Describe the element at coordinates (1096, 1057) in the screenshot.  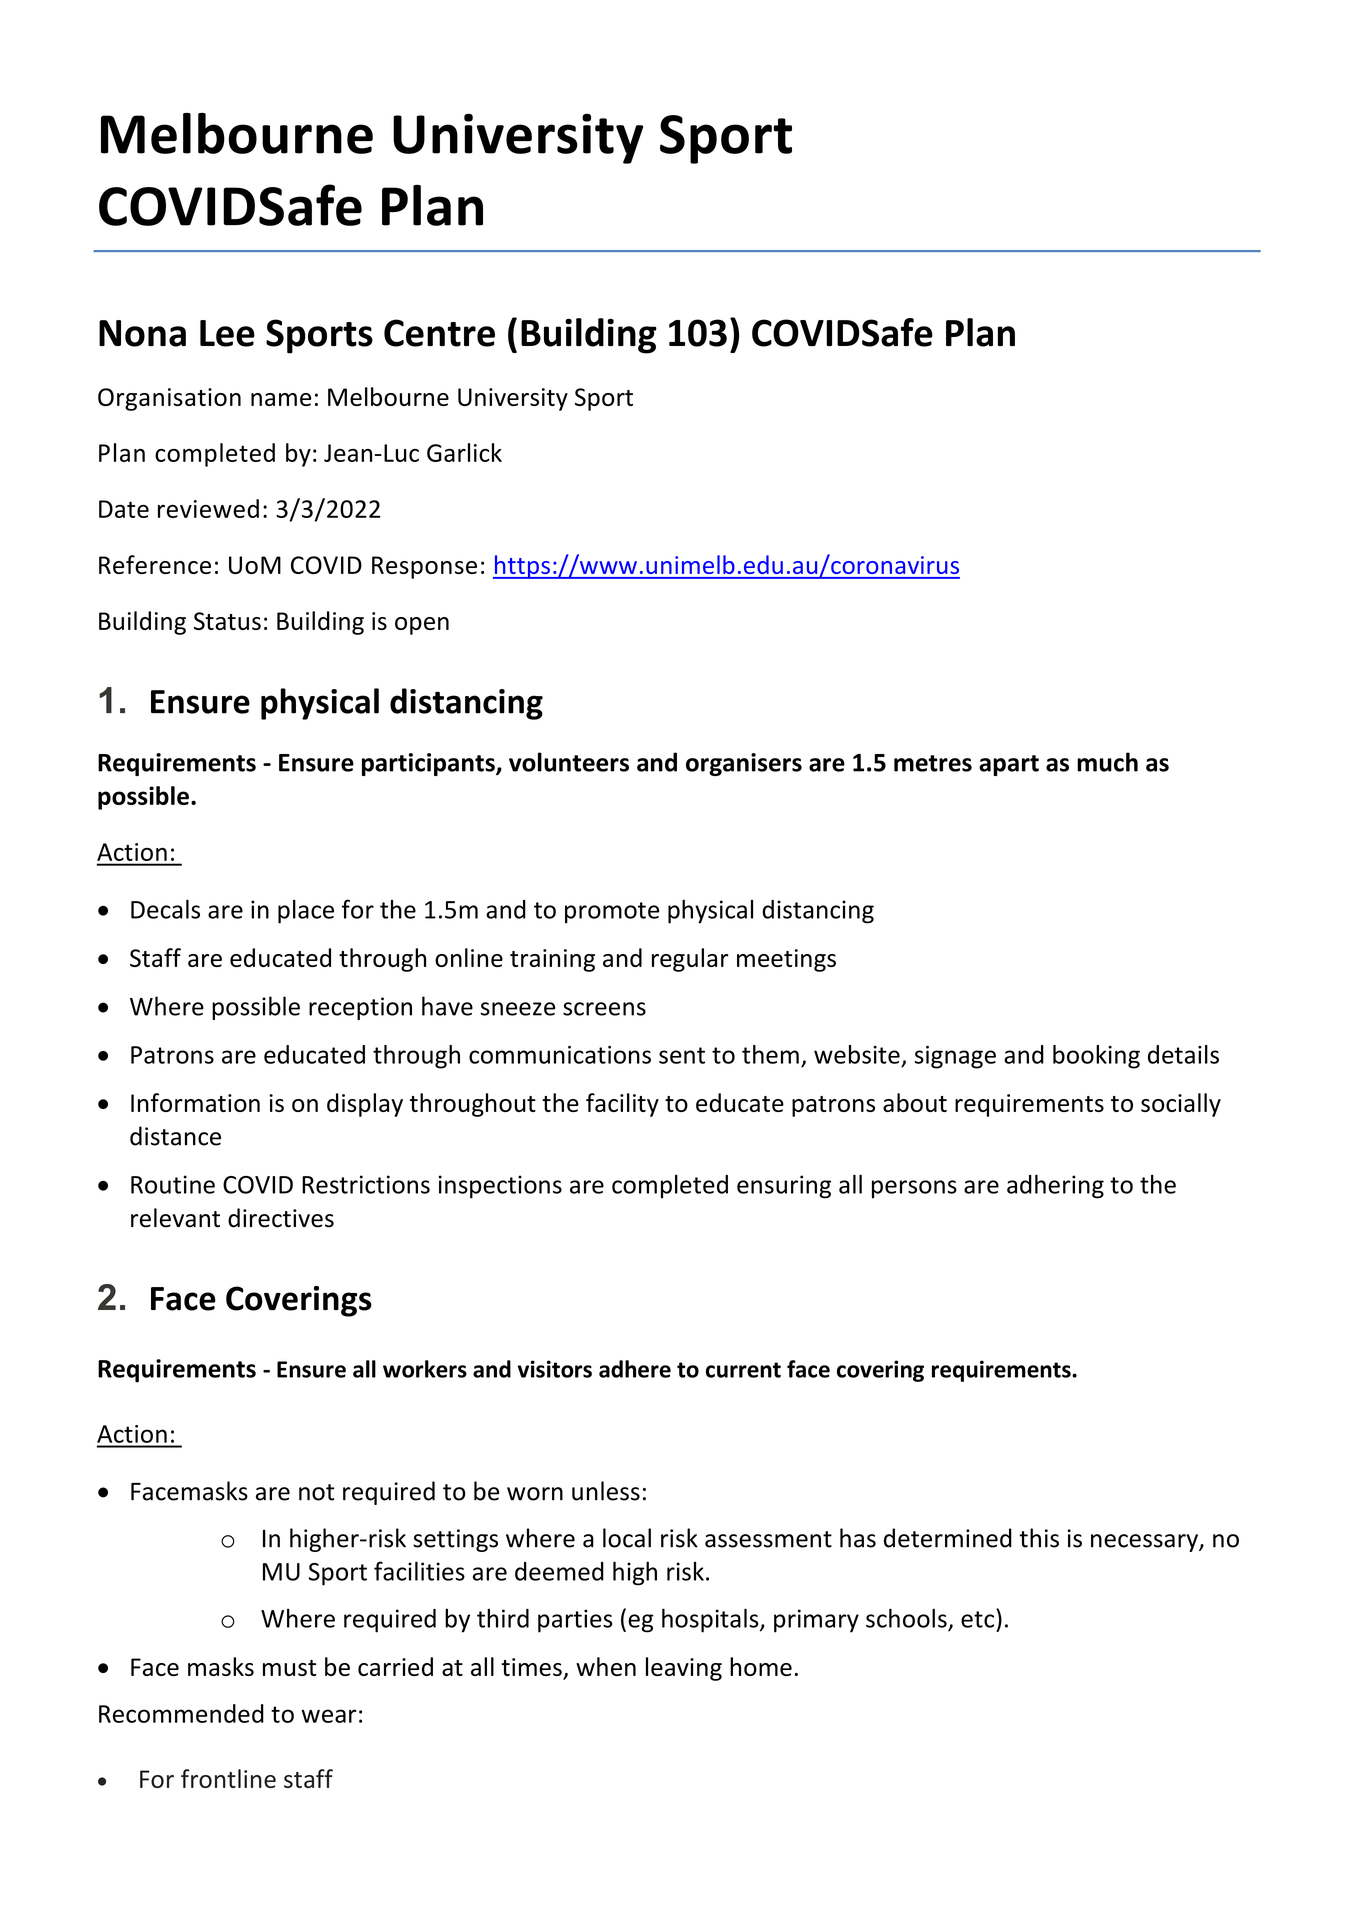
I see `booking` at that location.
